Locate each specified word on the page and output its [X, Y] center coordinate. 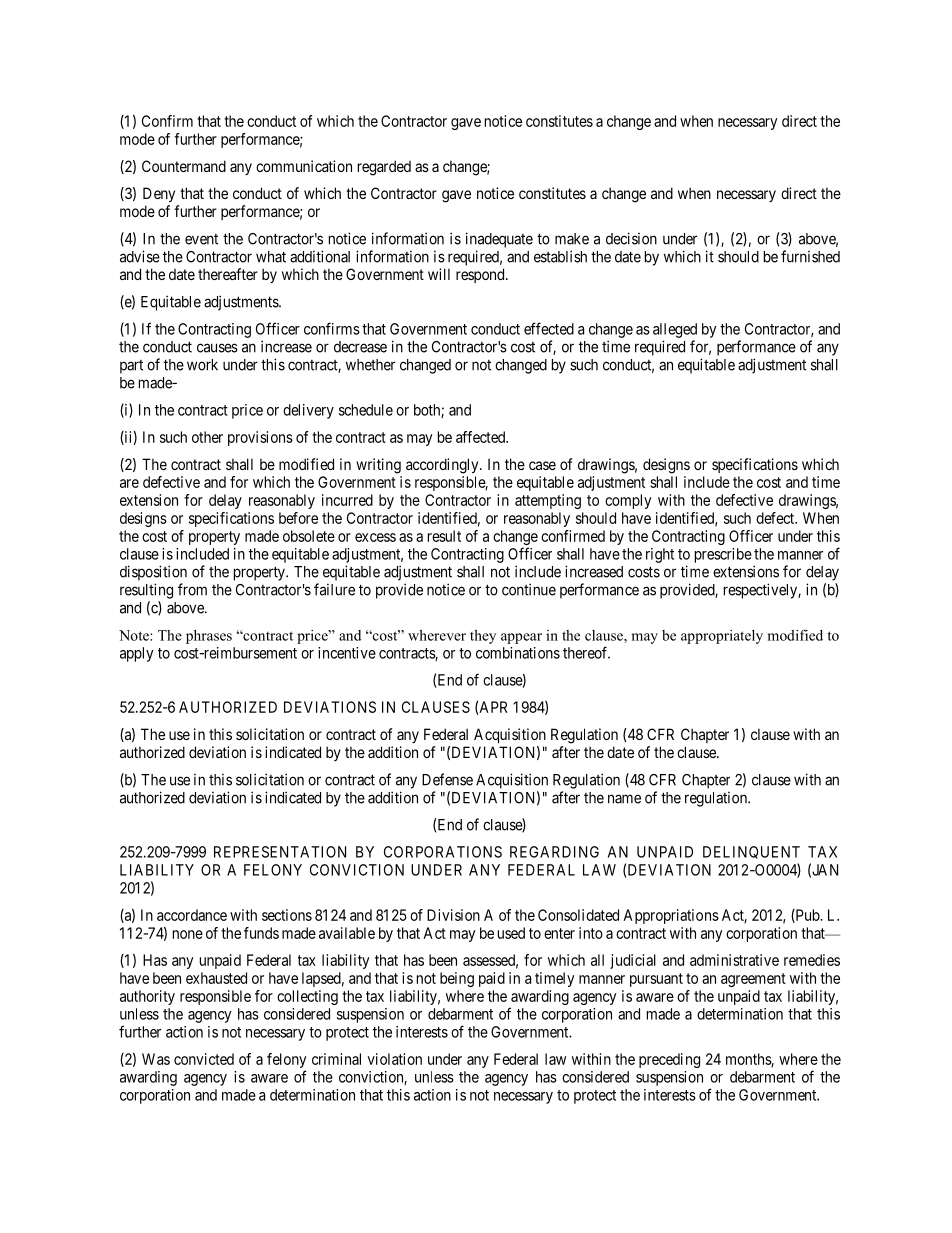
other [207, 437]
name [624, 799]
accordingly [443, 466]
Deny [159, 194]
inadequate [499, 240]
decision [631, 238]
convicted [204, 1059]
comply [628, 501]
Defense [447, 779]
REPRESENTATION [280, 852]
